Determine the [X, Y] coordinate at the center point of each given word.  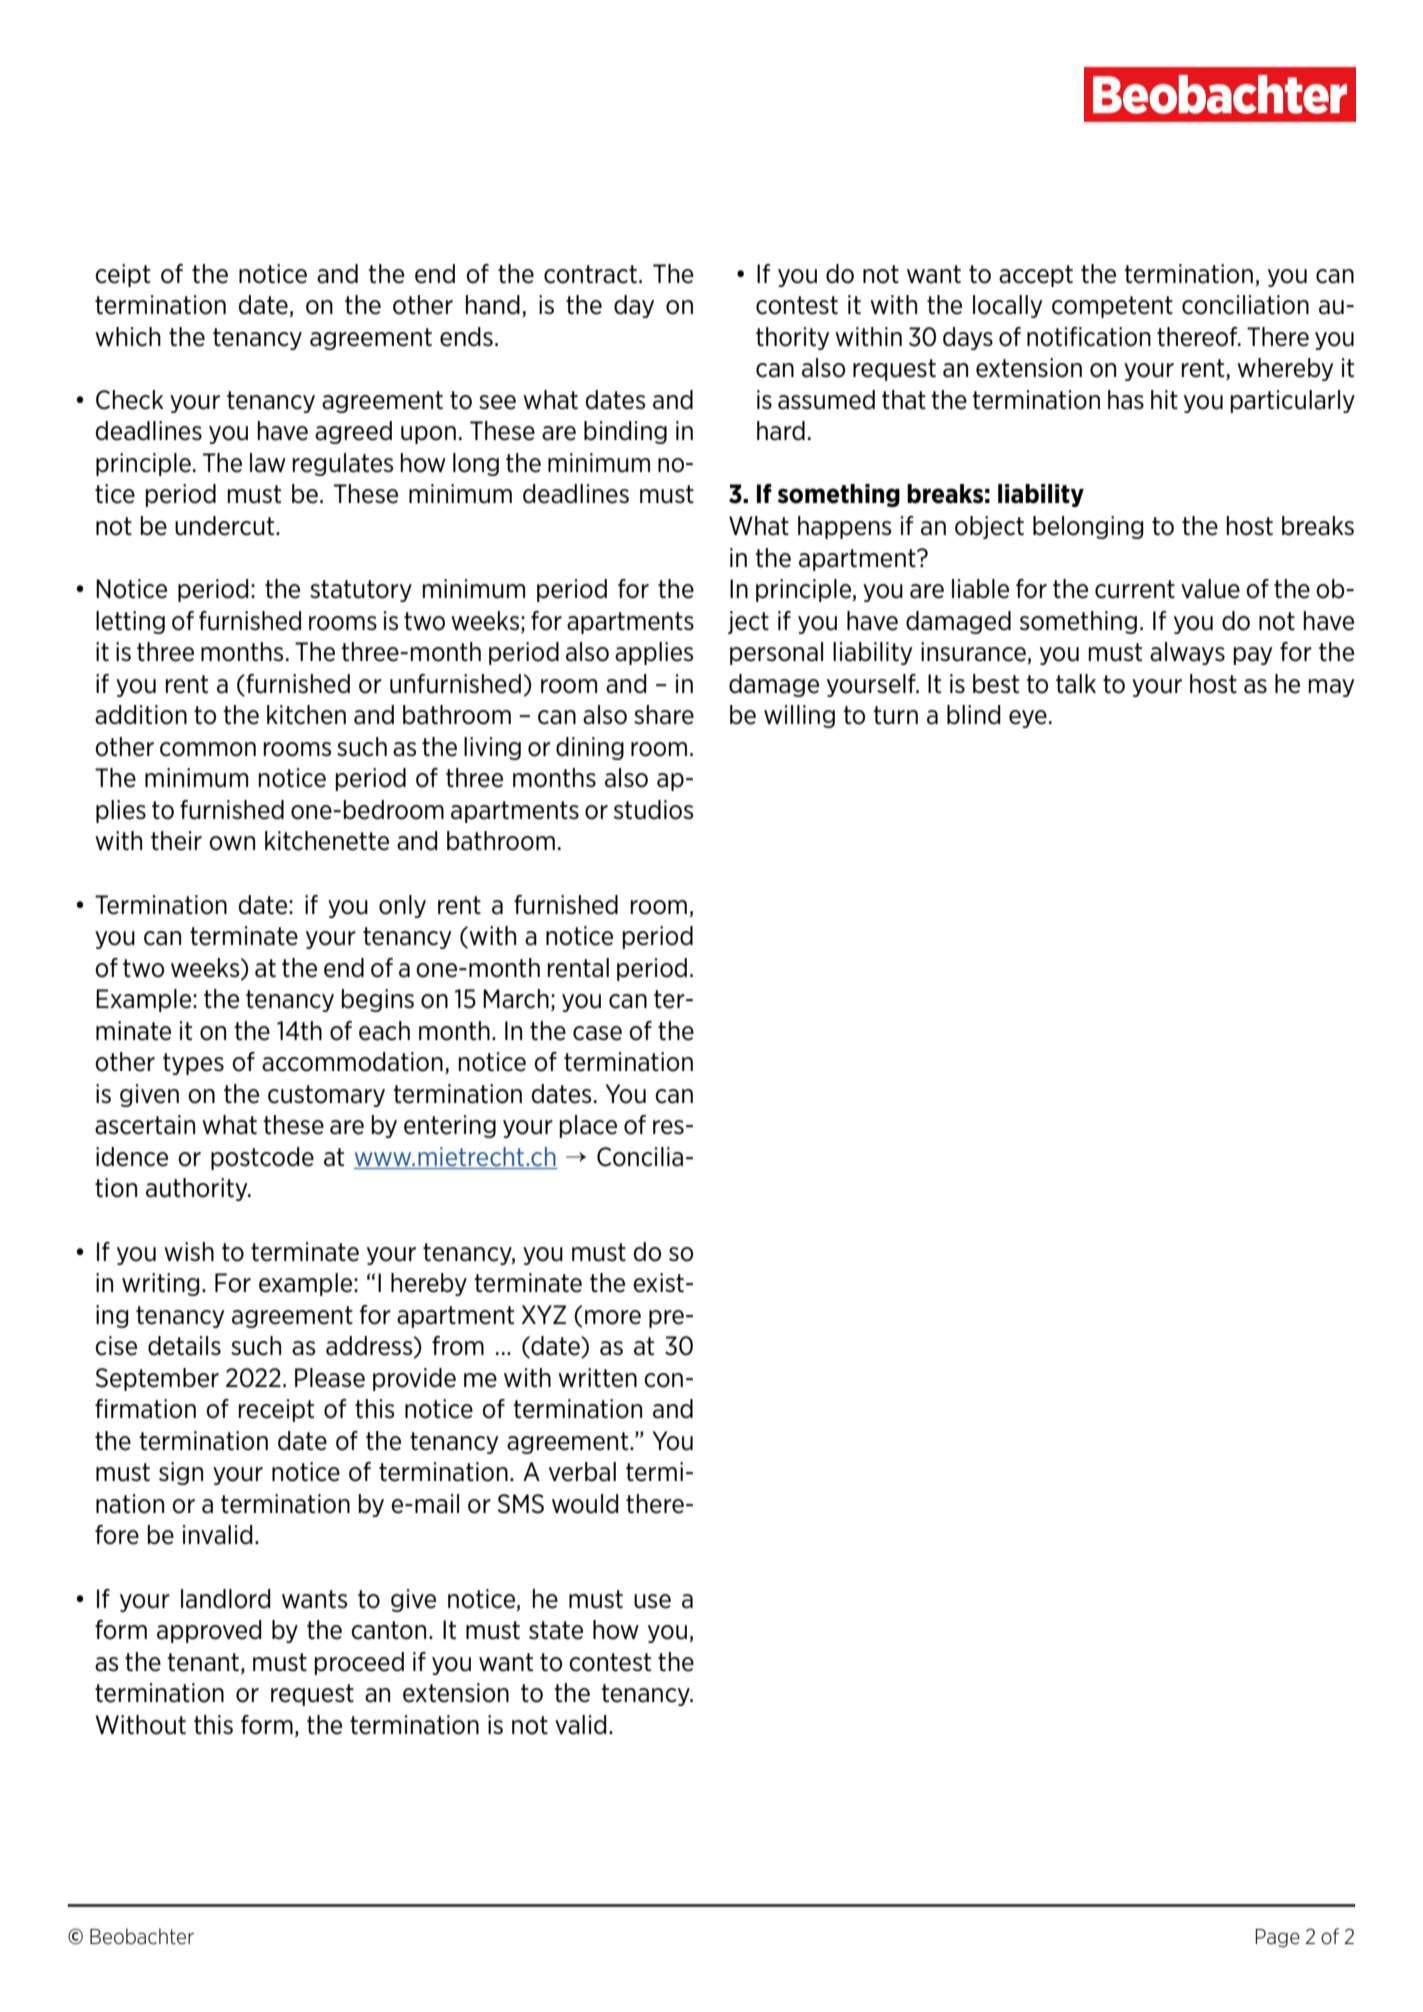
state [556, 1630]
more [613, 1317]
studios [653, 810]
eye [1028, 719]
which [128, 337]
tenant [203, 1662]
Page [1277, 1938]
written [597, 1378]
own [232, 843]
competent [1112, 307]
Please [330, 1378]
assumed [826, 400]
